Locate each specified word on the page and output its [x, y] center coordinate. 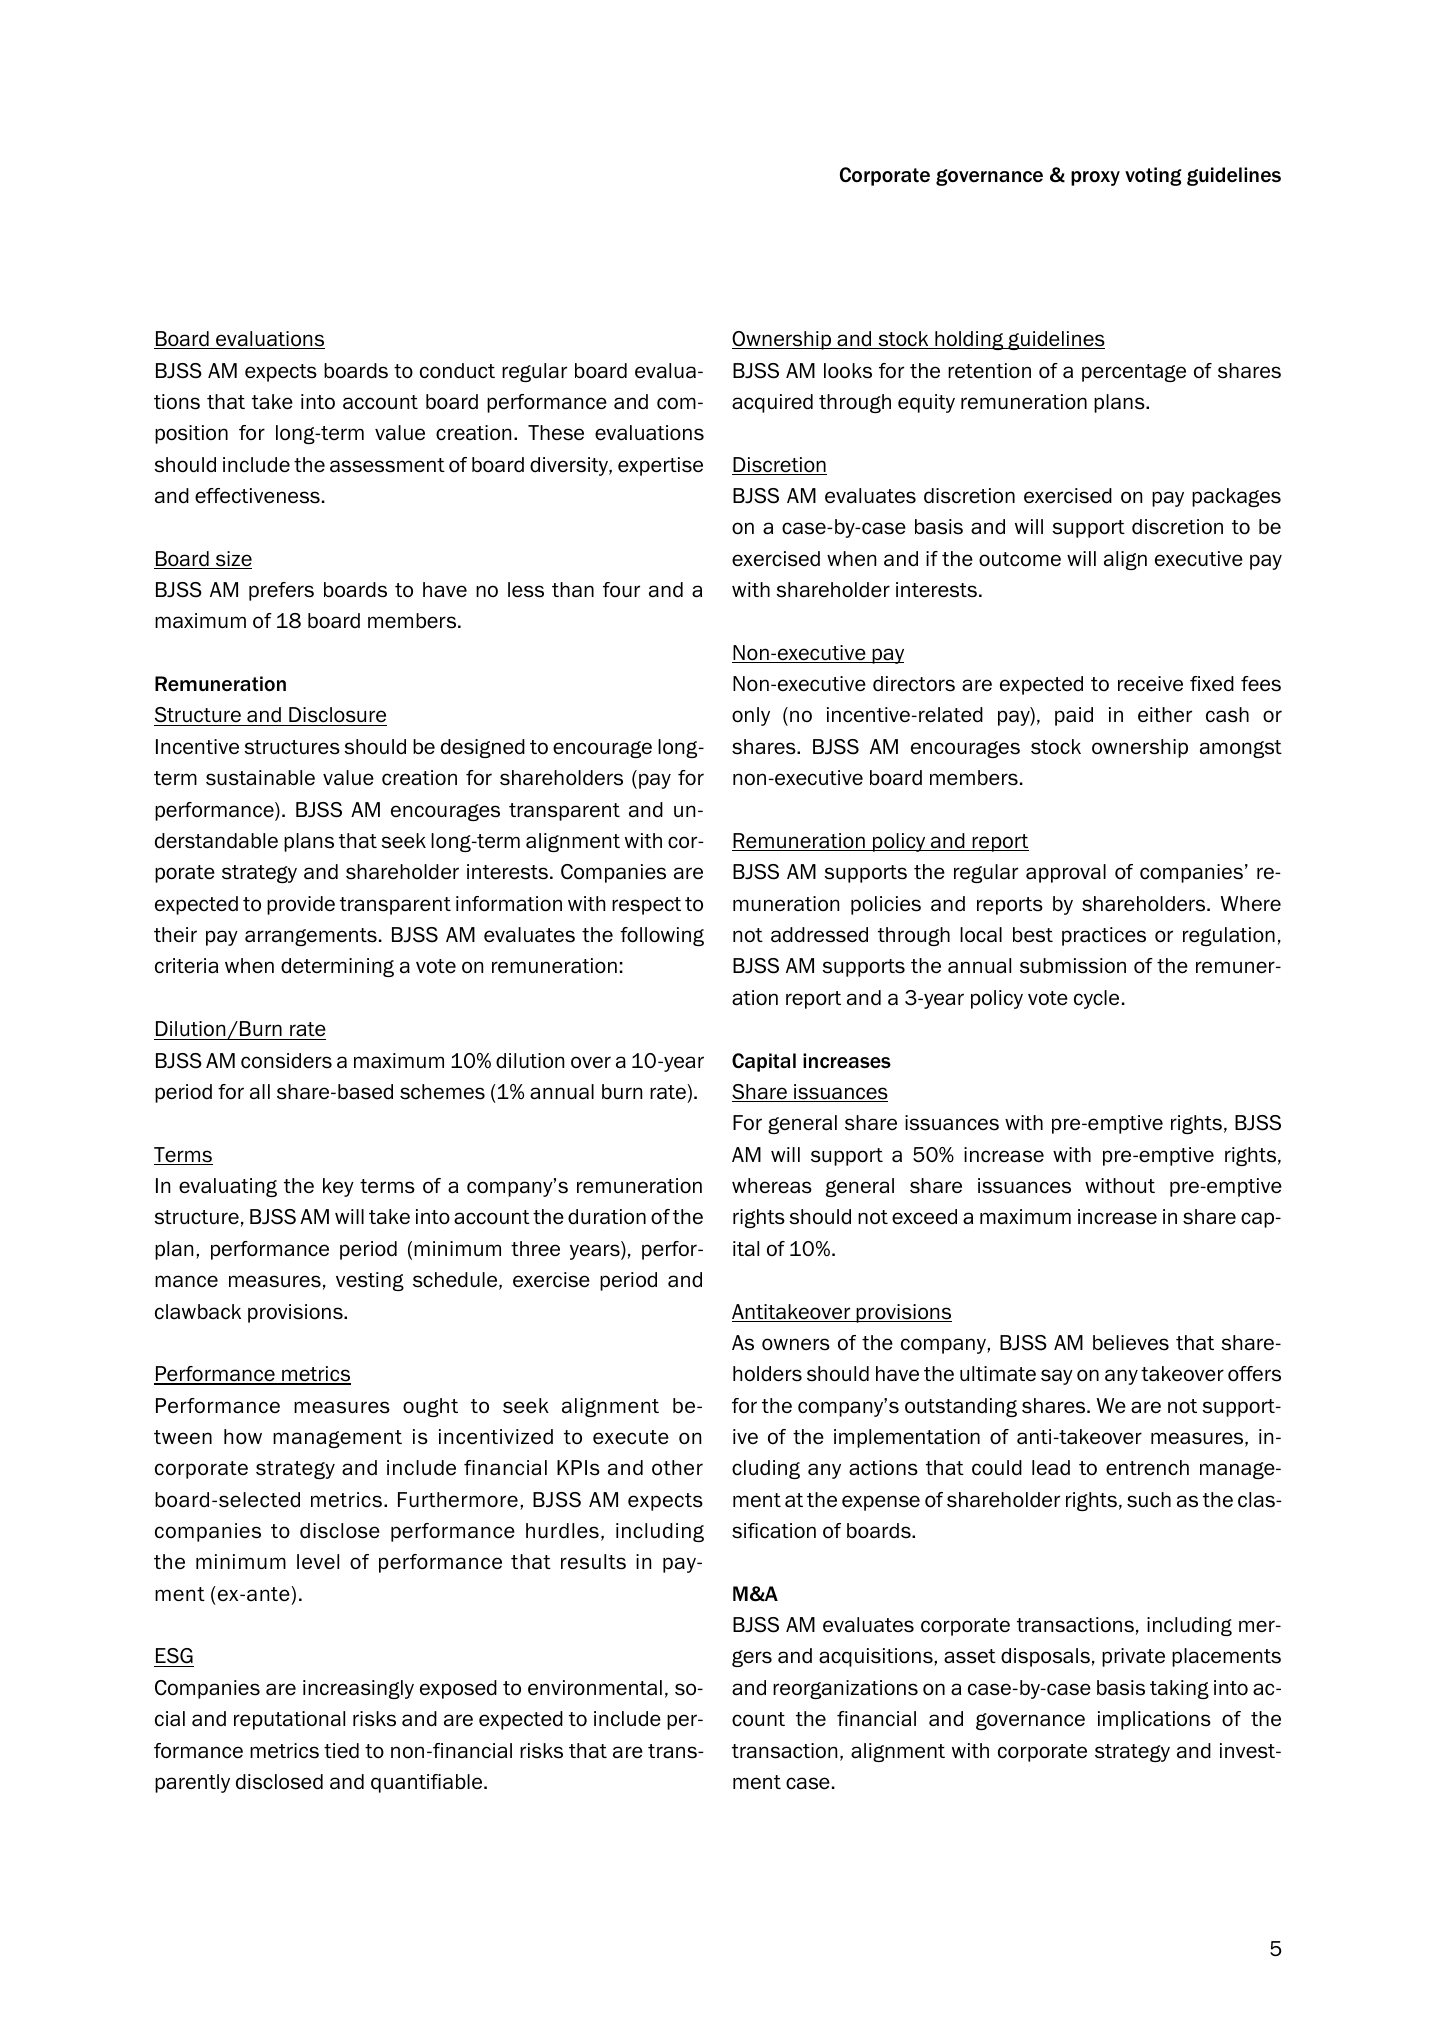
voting [1153, 176]
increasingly [358, 1689]
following [662, 936]
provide [301, 905]
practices [1104, 936]
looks [848, 371]
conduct [457, 371]
